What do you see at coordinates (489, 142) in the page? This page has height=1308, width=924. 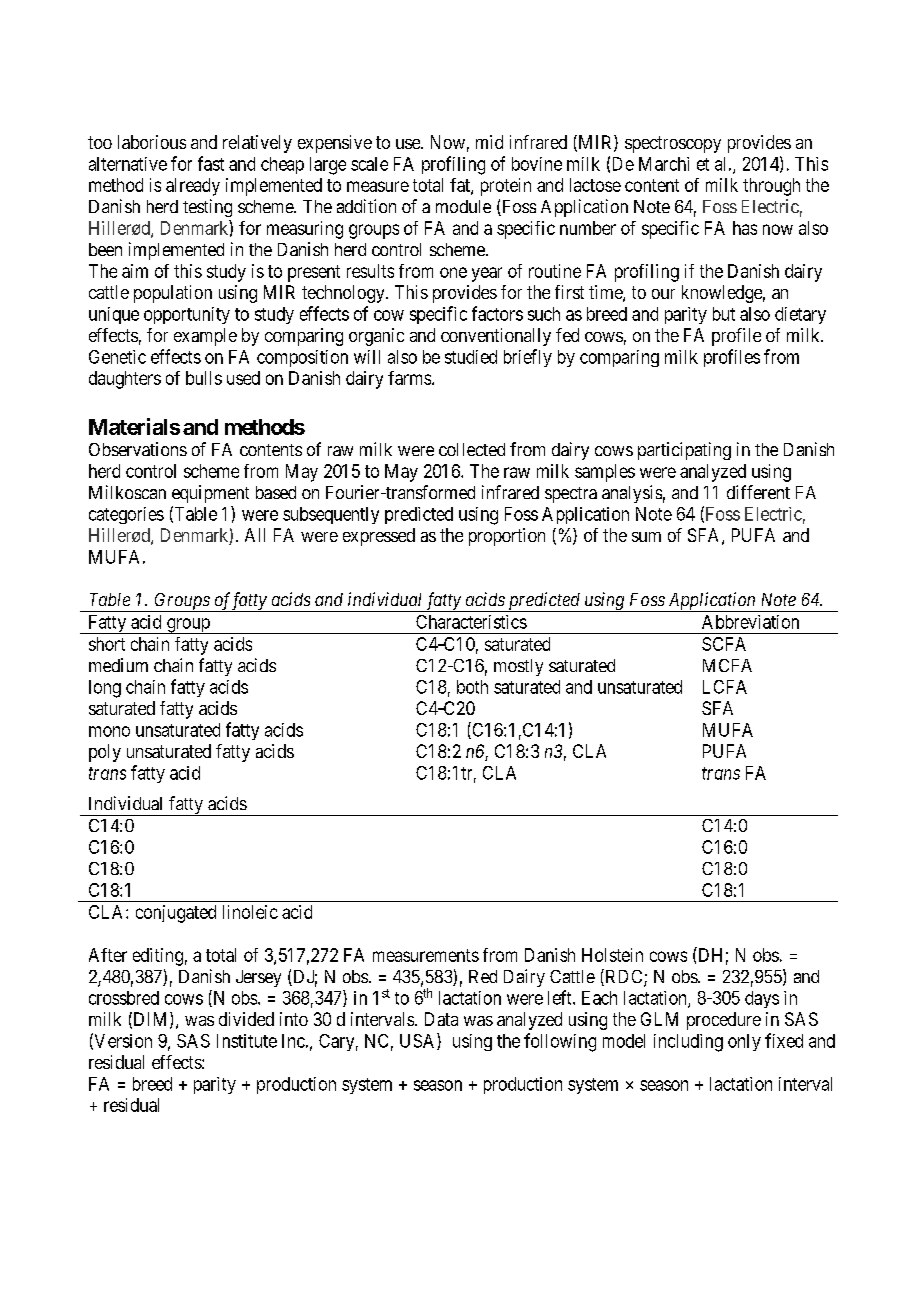 I see `mid` at bounding box center [489, 142].
